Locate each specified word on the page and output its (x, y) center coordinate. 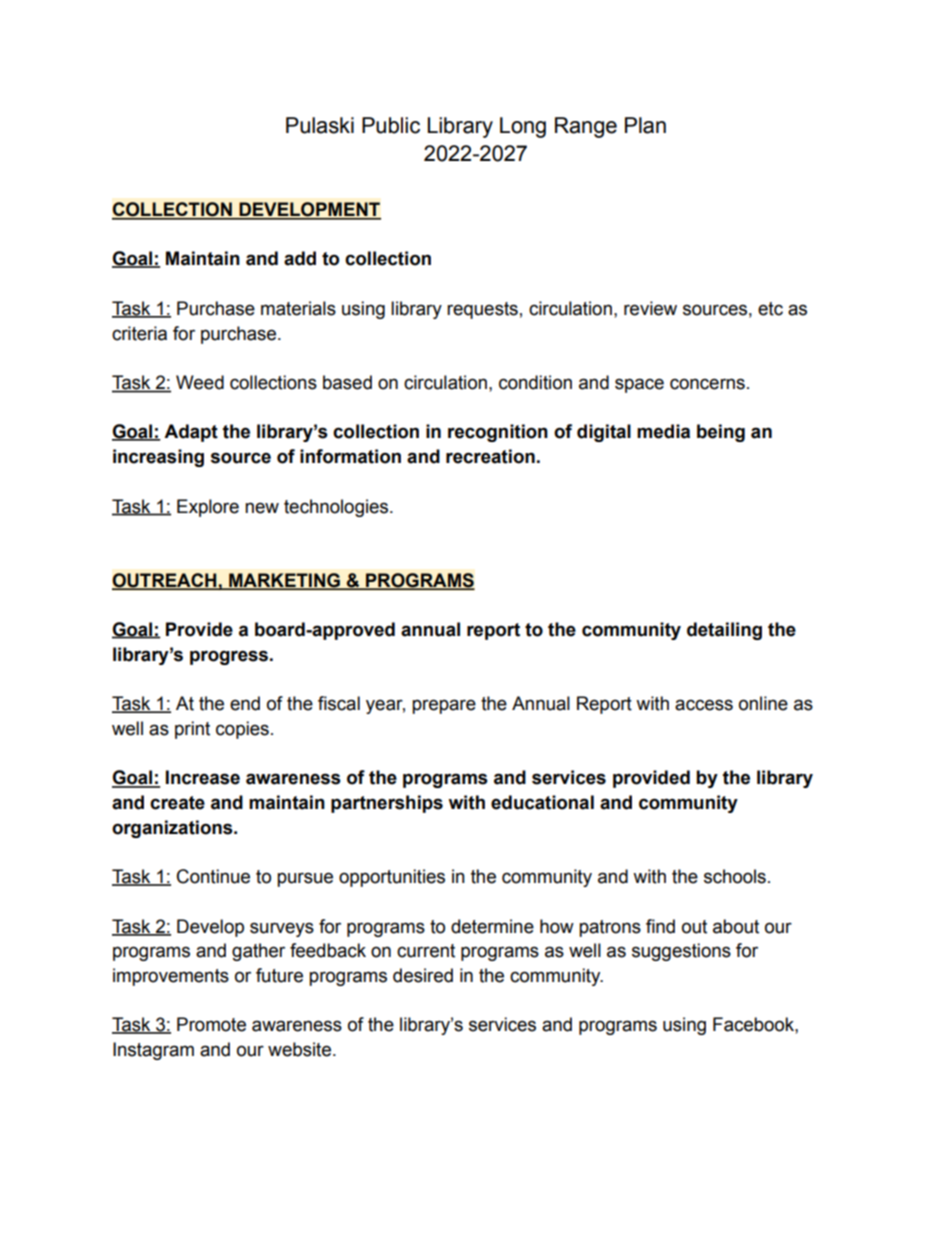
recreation (490, 456)
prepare (444, 706)
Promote (211, 1024)
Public (391, 125)
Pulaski (320, 125)
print (192, 730)
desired (423, 975)
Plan (645, 125)
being (721, 433)
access (704, 705)
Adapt (191, 433)
